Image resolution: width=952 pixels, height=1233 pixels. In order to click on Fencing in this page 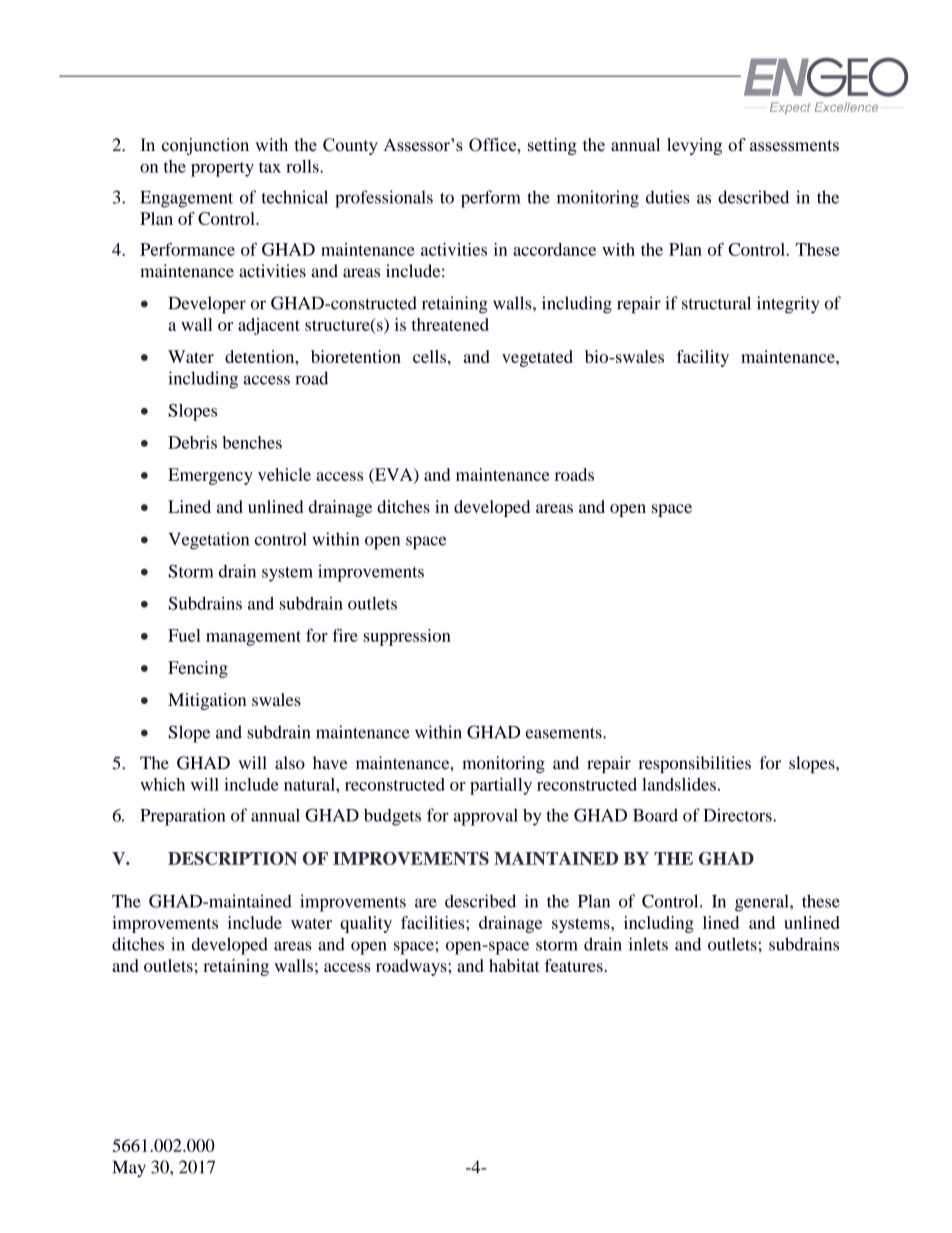, I will do `click(198, 669)`.
